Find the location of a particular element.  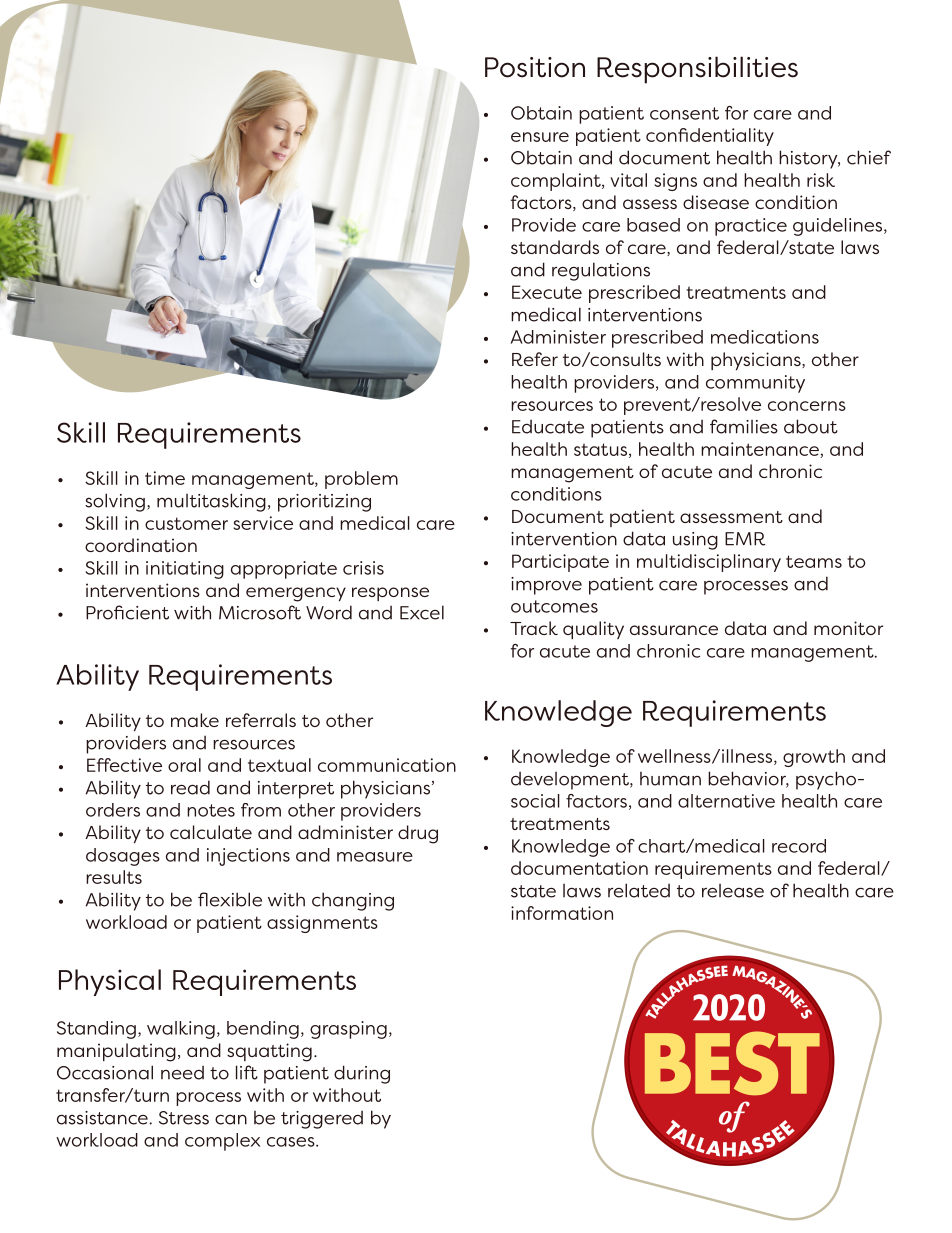

medications is located at coordinates (765, 337).
